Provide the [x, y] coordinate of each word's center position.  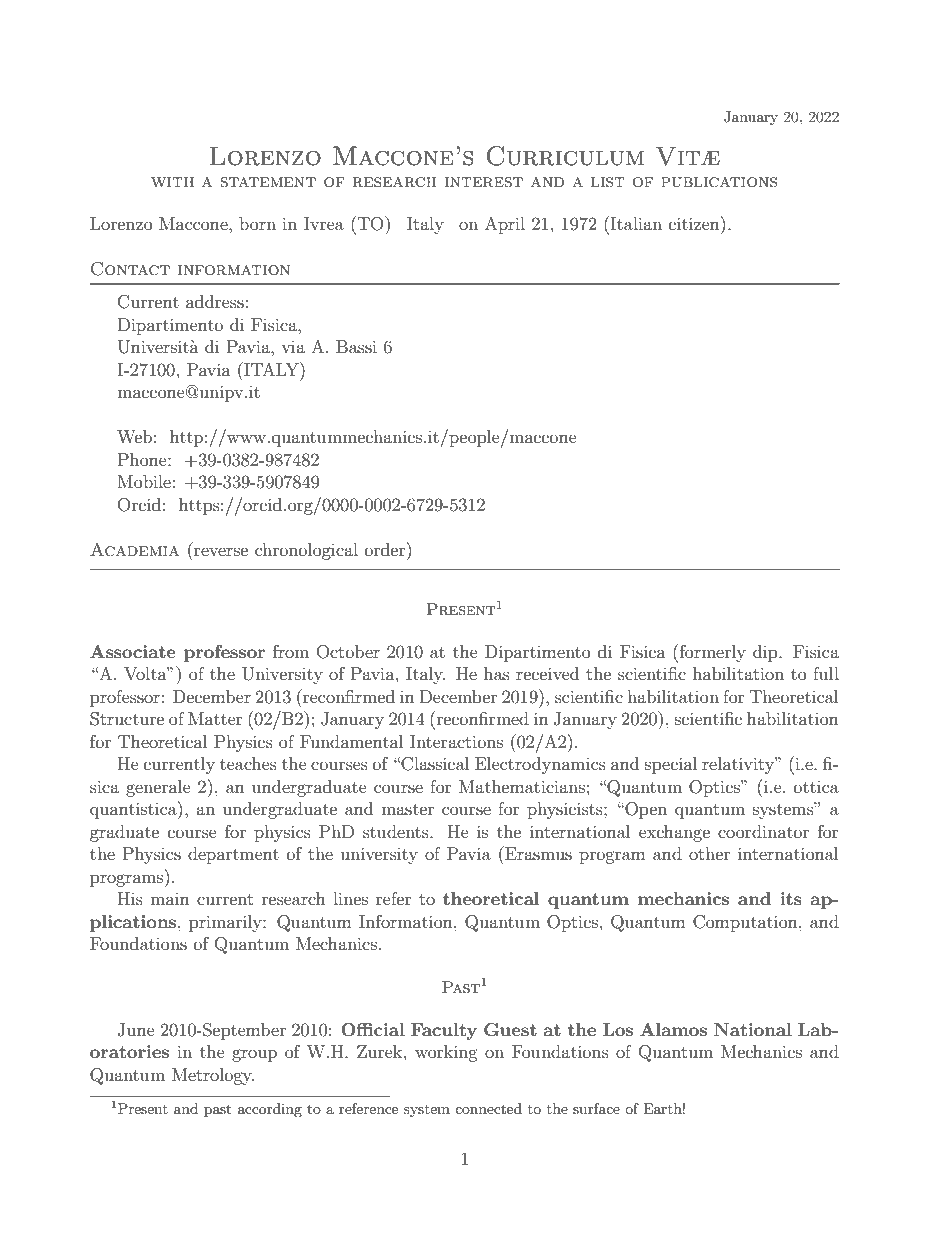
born [257, 223]
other [709, 853]
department [233, 855]
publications [719, 182]
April [505, 225]
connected [488, 1108]
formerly [713, 653]
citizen [695, 223]
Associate [133, 651]
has [497, 673]
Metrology [213, 1076]
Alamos [673, 1029]
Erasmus [537, 853]
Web [134, 436]
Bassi [356, 346]
